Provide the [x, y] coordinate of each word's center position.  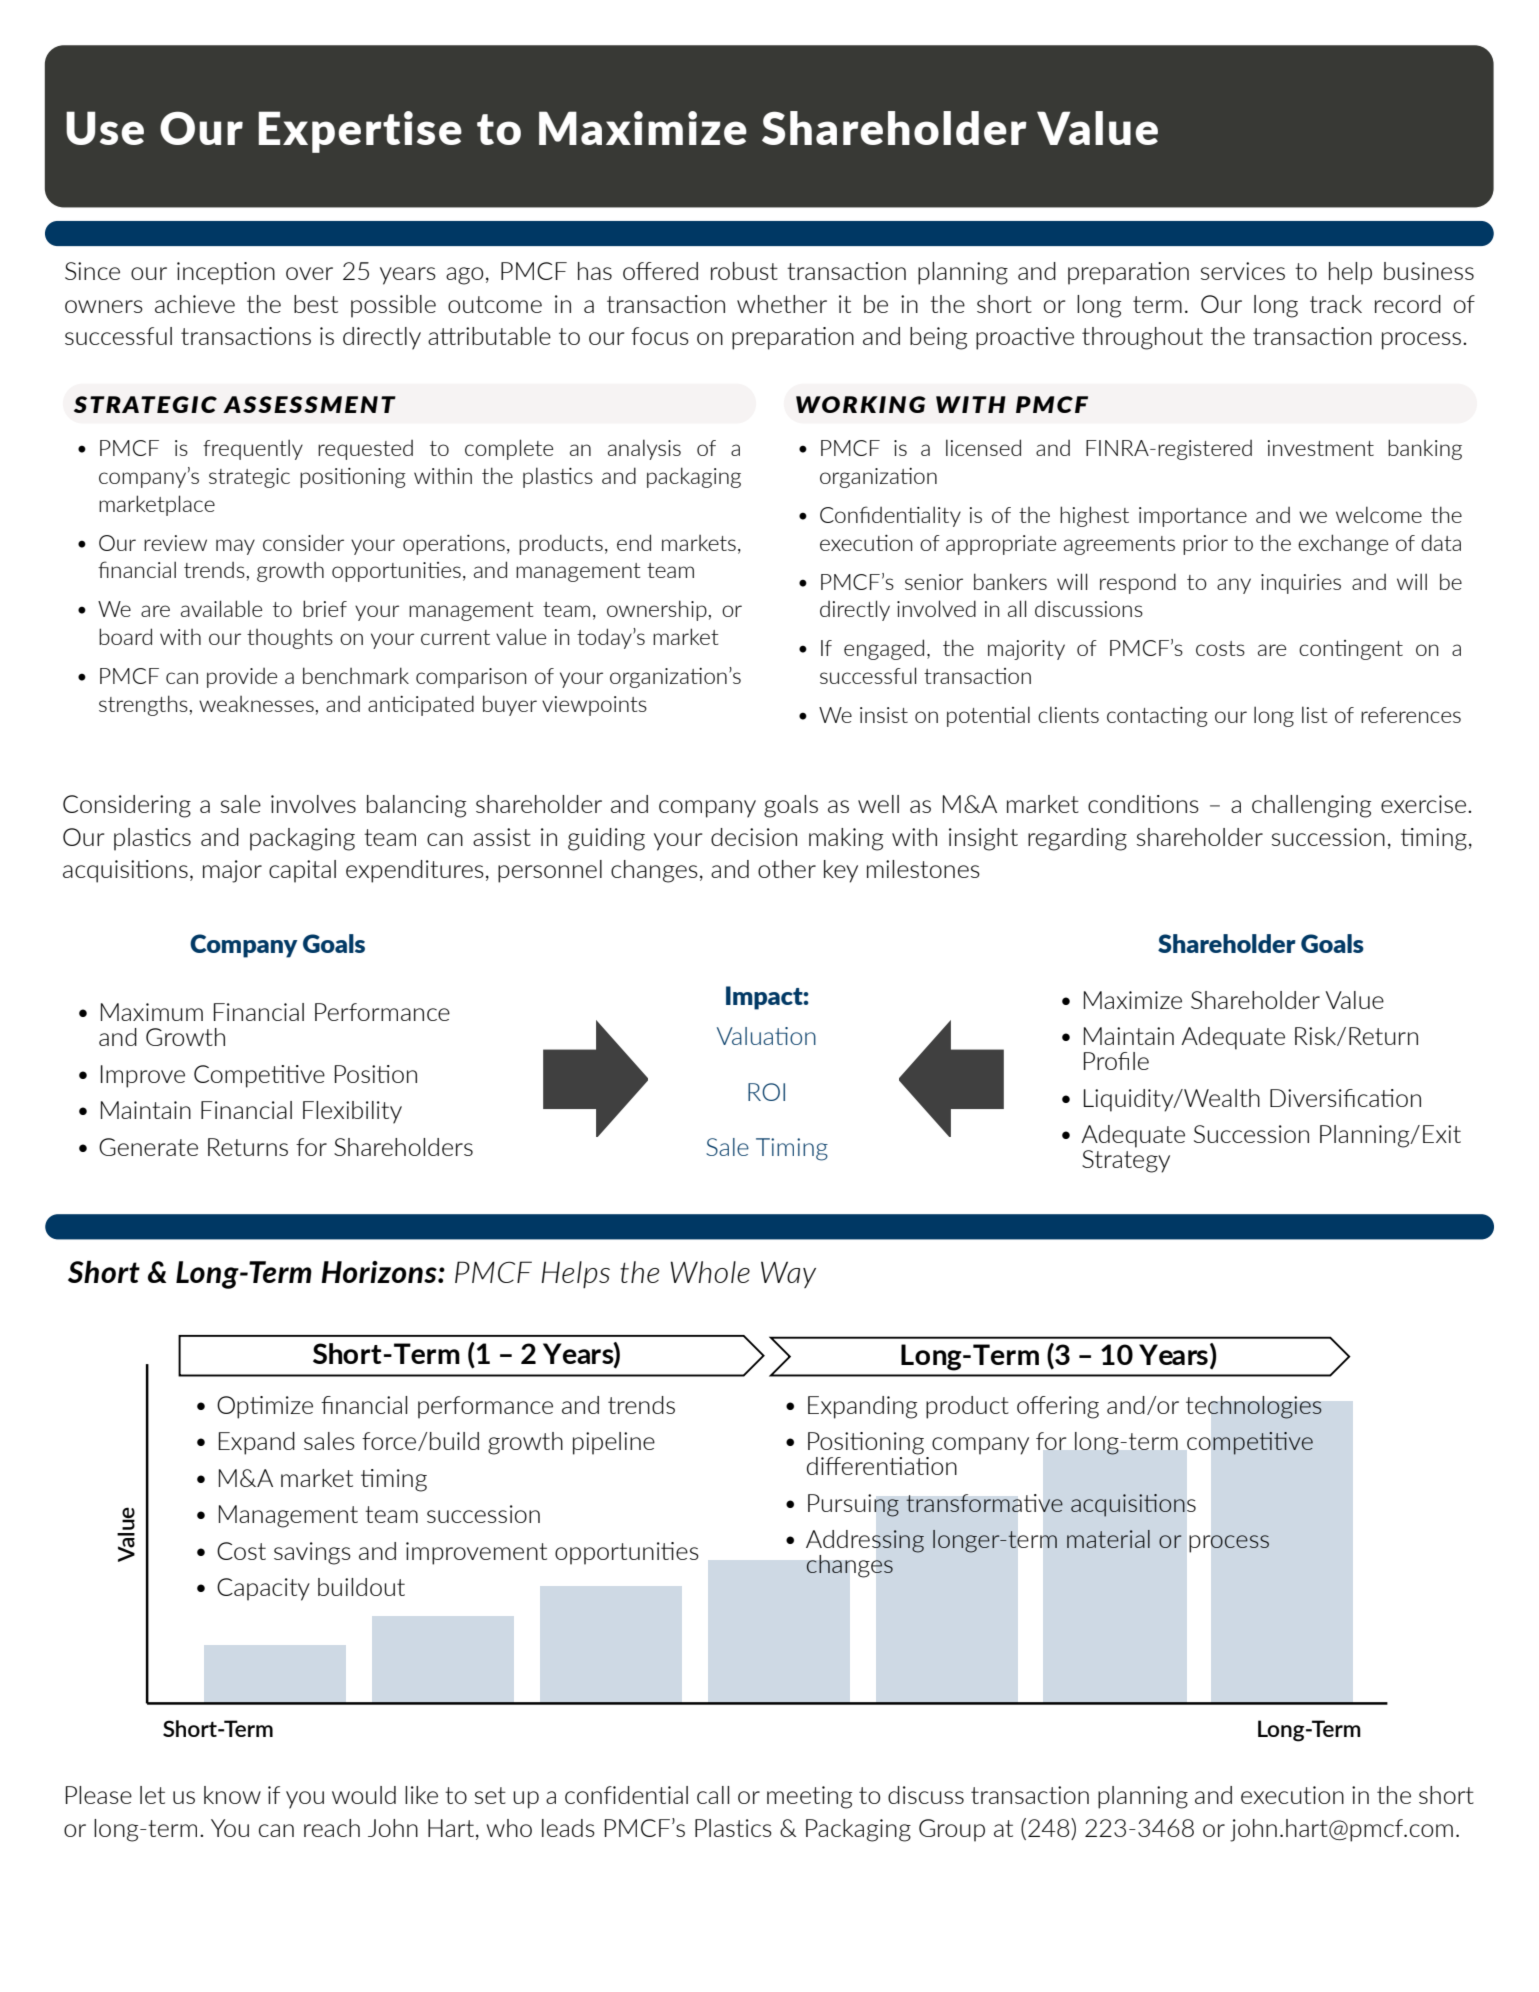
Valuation [766, 1036]
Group [952, 1830]
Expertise [360, 132]
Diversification [1345, 1098]
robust [744, 271]
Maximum [152, 1012]
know [232, 1795]
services [1243, 271]
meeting [809, 1797]
